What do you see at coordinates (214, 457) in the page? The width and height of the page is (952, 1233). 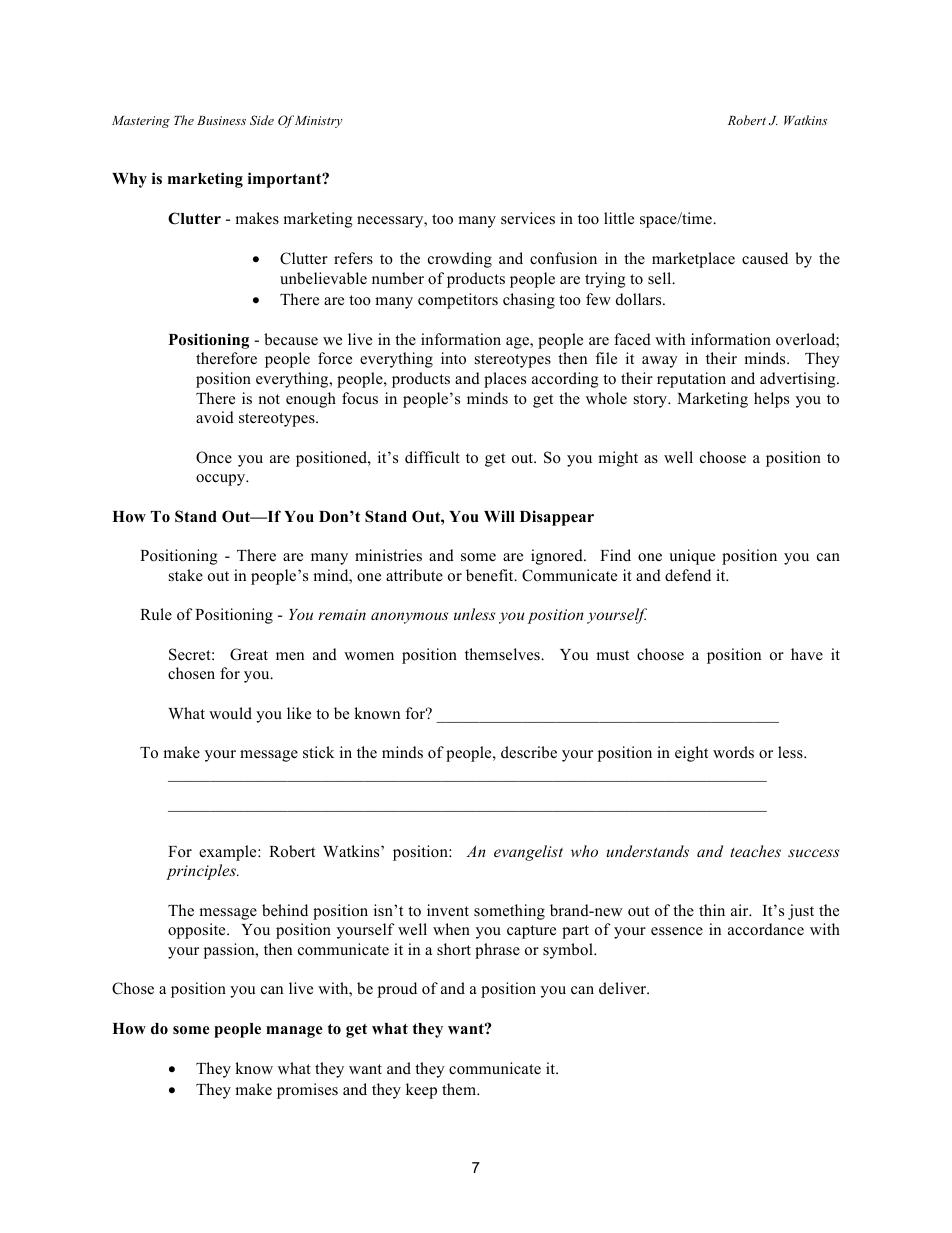 I see `Once` at bounding box center [214, 457].
